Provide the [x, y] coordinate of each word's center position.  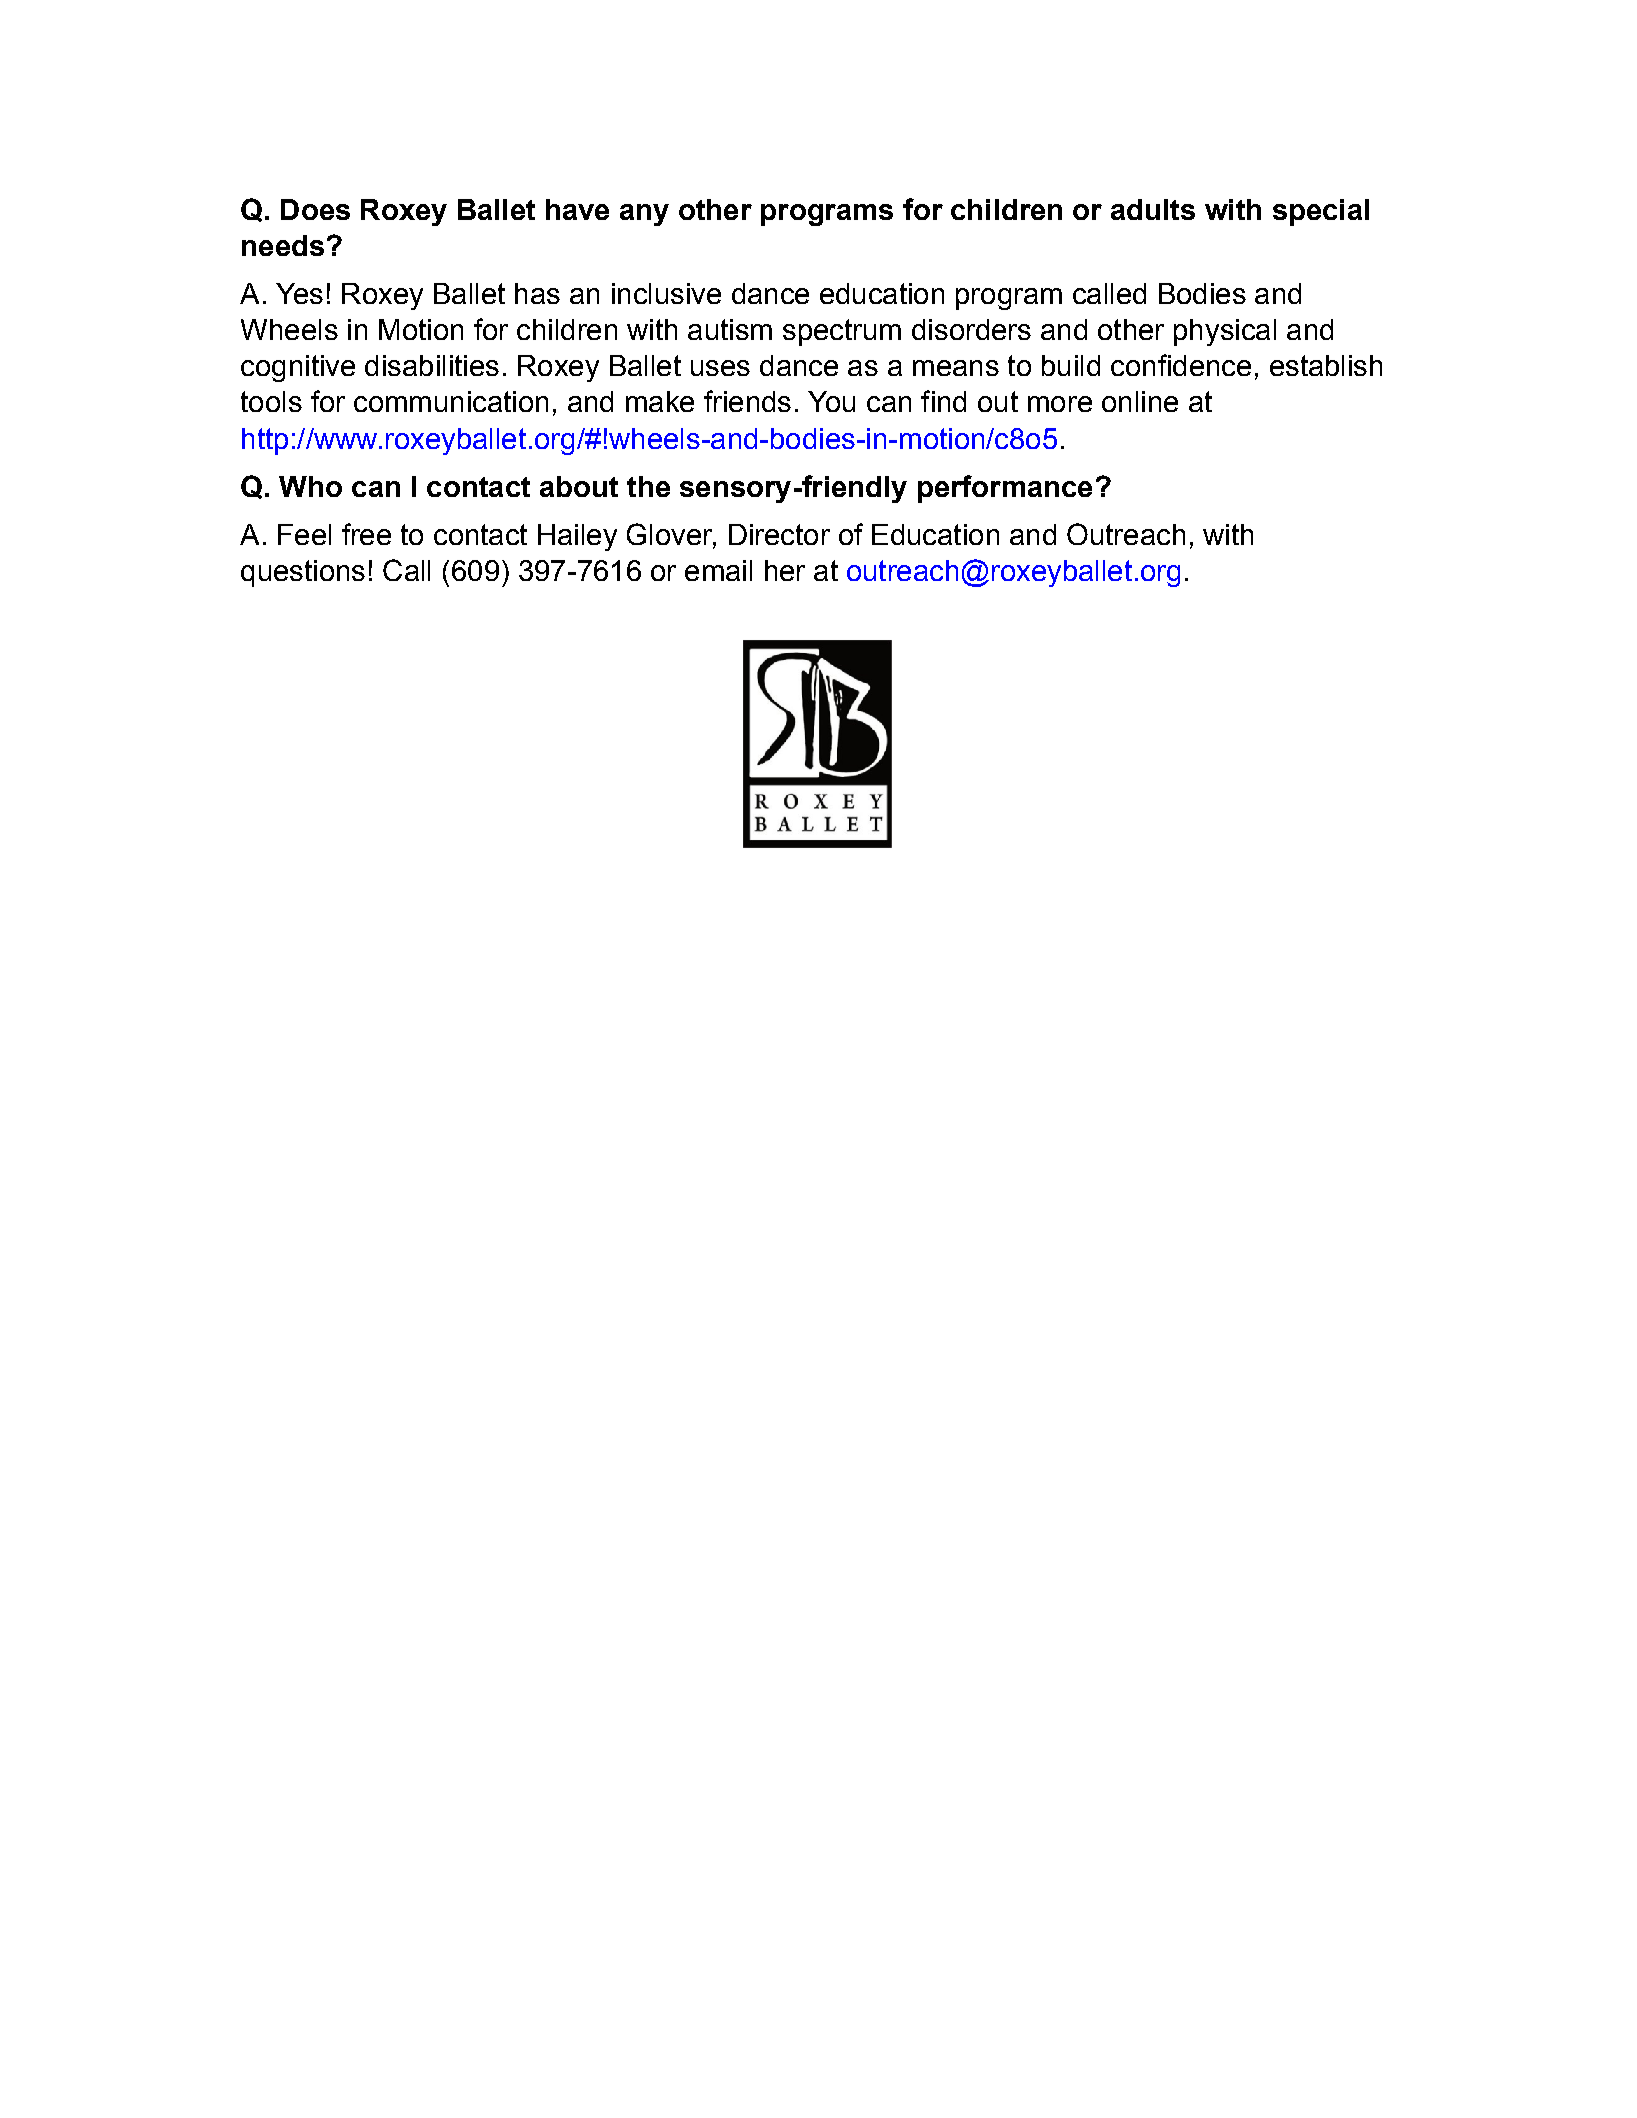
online [1140, 401]
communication [451, 401]
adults [1153, 209]
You [831, 401]
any [644, 215]
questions [303, 573]
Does [315, 209]
